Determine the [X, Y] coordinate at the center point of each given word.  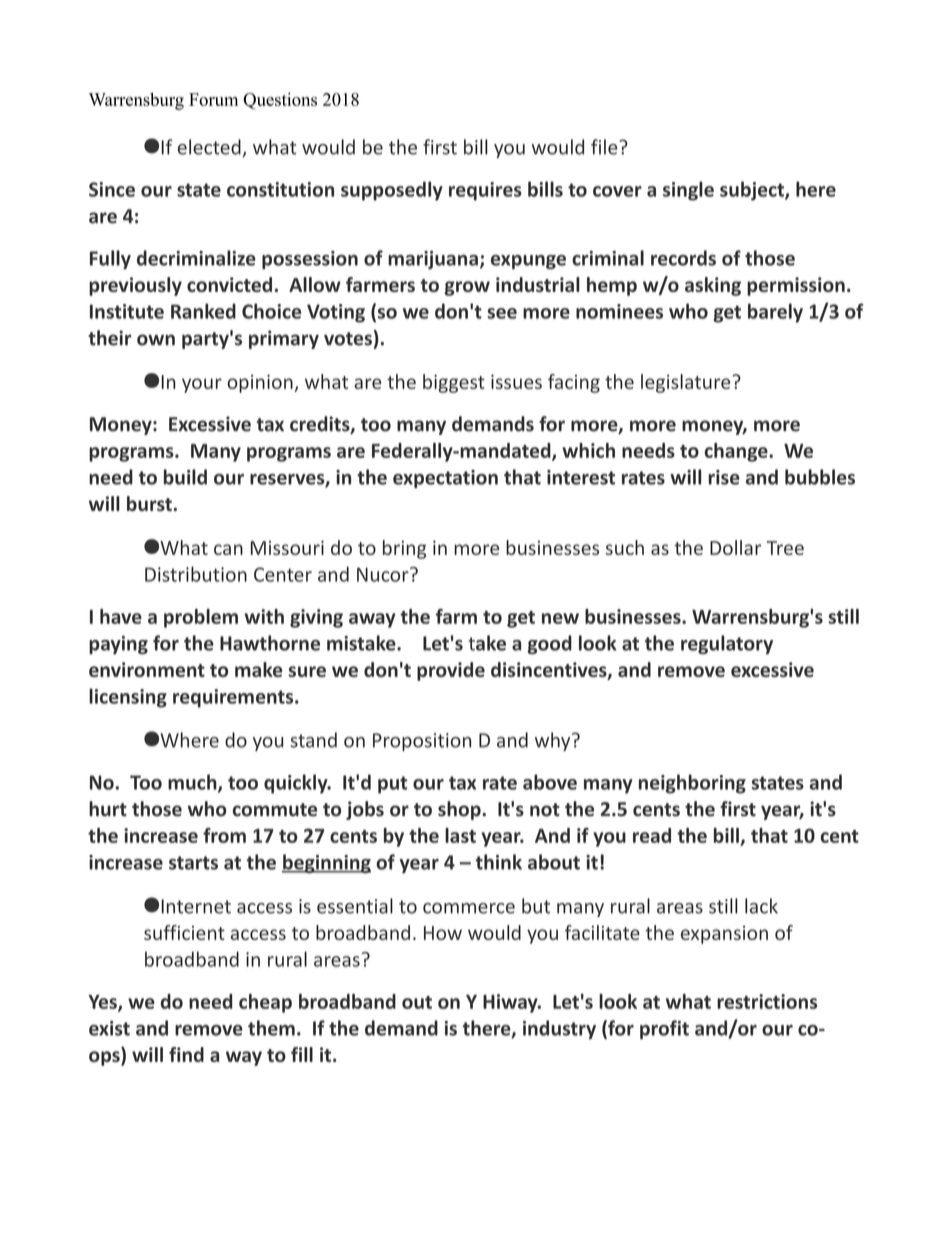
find [186, 1054]
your [202, 385]
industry [559, 1029]
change [737, 452]
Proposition [422, 742]
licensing [128, 698]
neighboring [692, 784]
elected [210, 148]
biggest [454, 383]
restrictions [767, 1001]
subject [753, 191]
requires [485, 191]
